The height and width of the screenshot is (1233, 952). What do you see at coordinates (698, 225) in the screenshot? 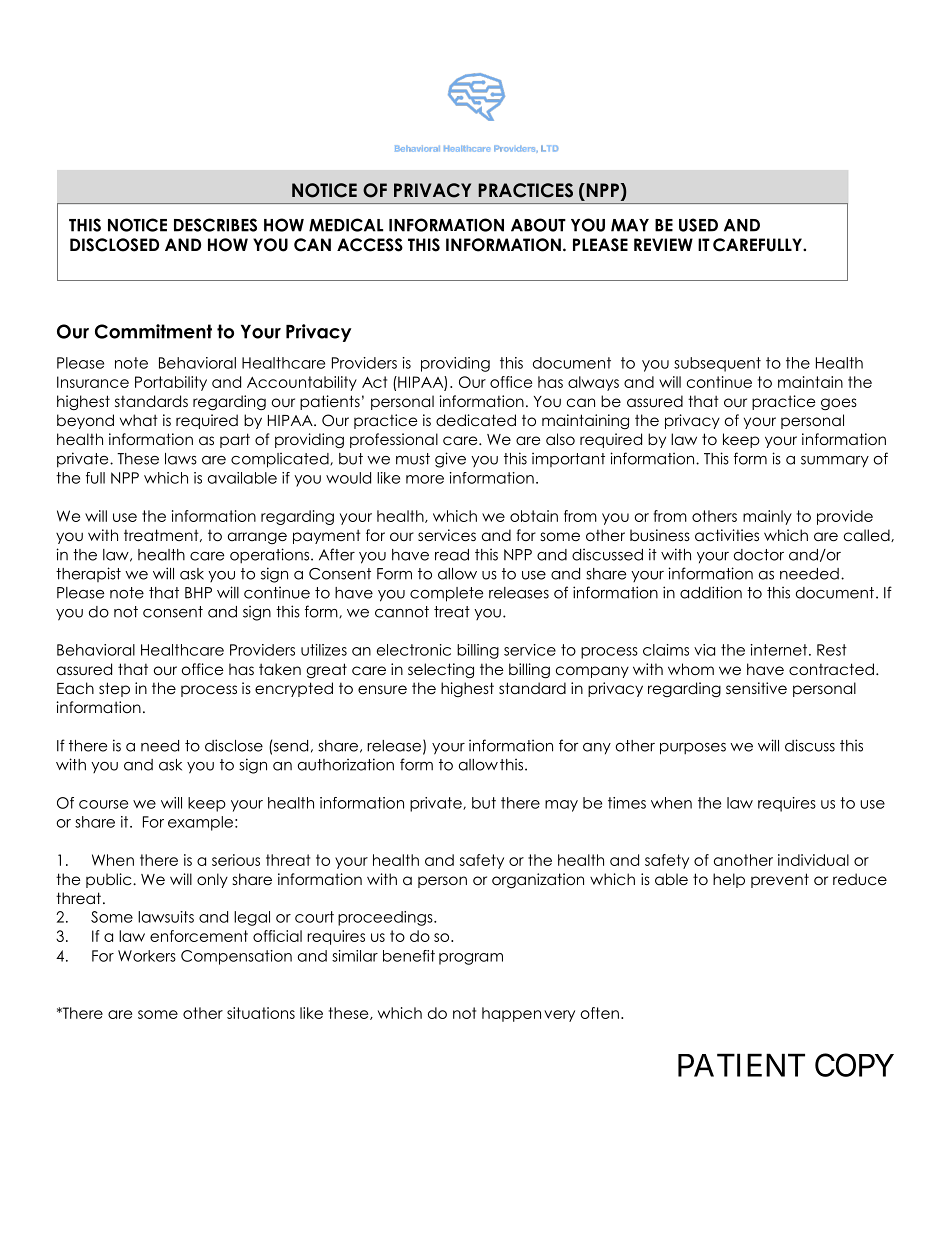
I see `USED` at bounding box center [698, 225].
